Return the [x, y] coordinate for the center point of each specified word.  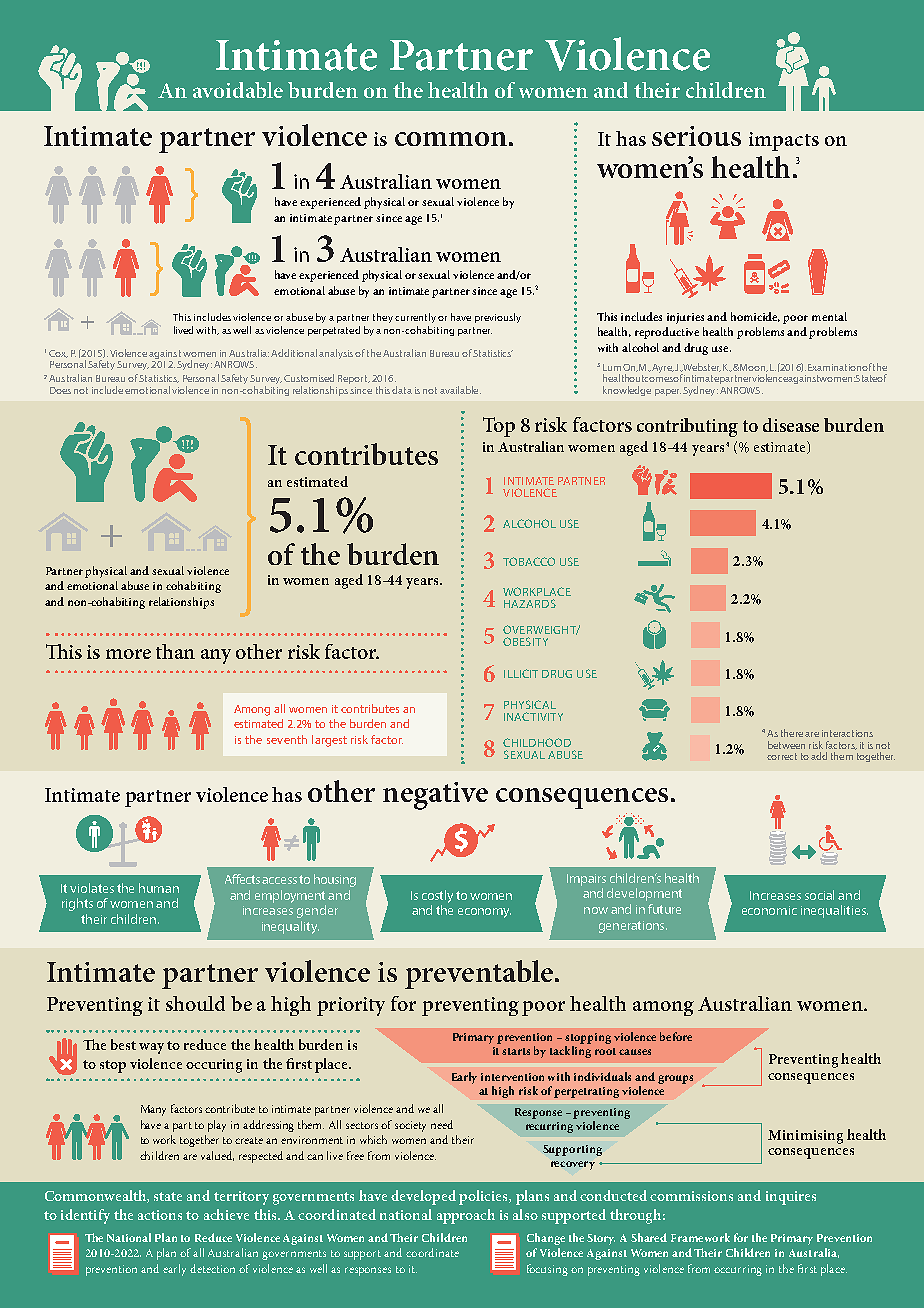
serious [696, 136]
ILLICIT [521, 673]
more [128, 654]
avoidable [238, 90]
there [792, 733]
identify [85, 1216]
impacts [784, 141]
